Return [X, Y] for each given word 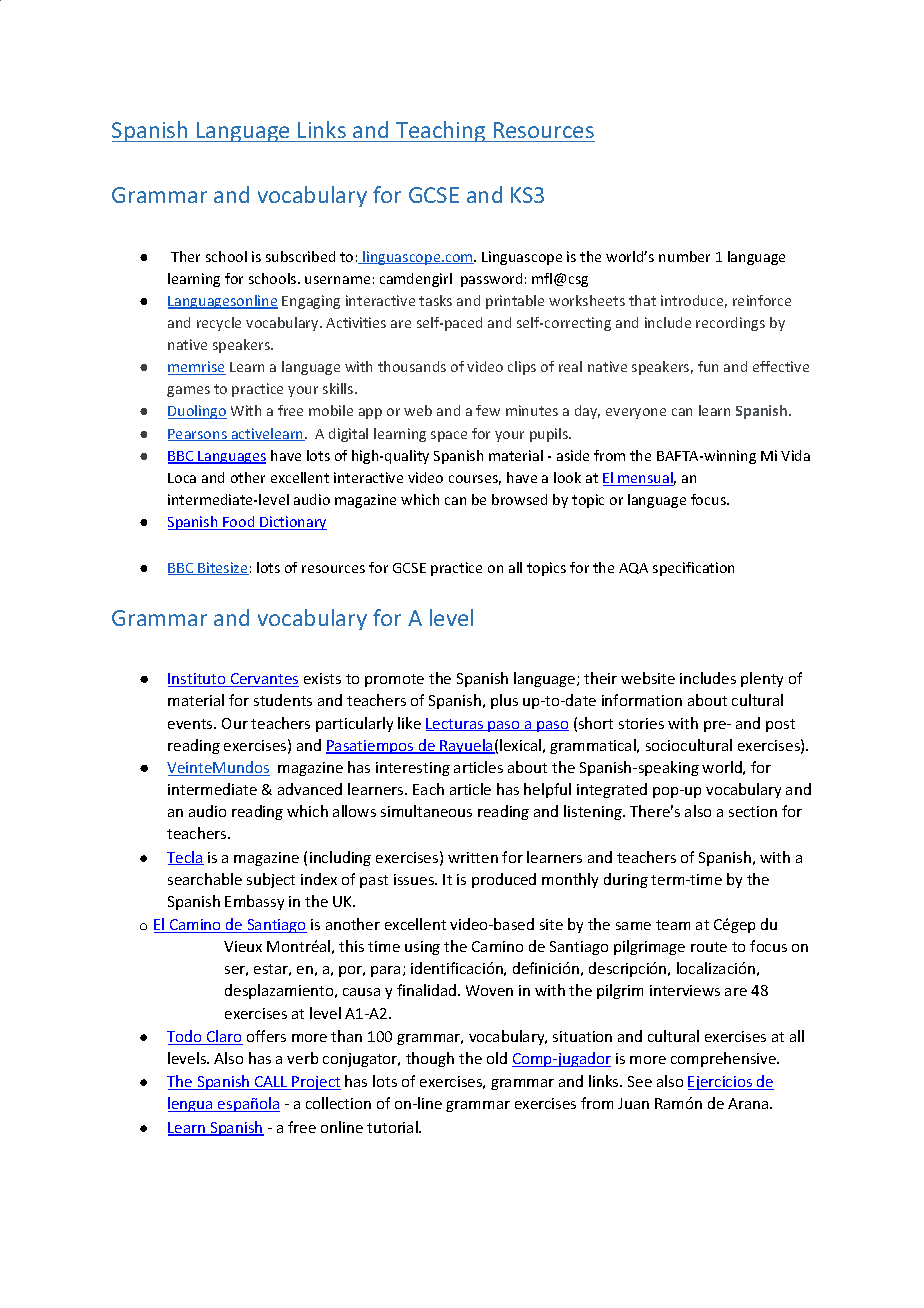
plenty [762, 679]
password [491, 280]
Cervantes [264, 680]
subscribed [300, 256]
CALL [271, 1083]
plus [504, 701]
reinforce [762, 300]
